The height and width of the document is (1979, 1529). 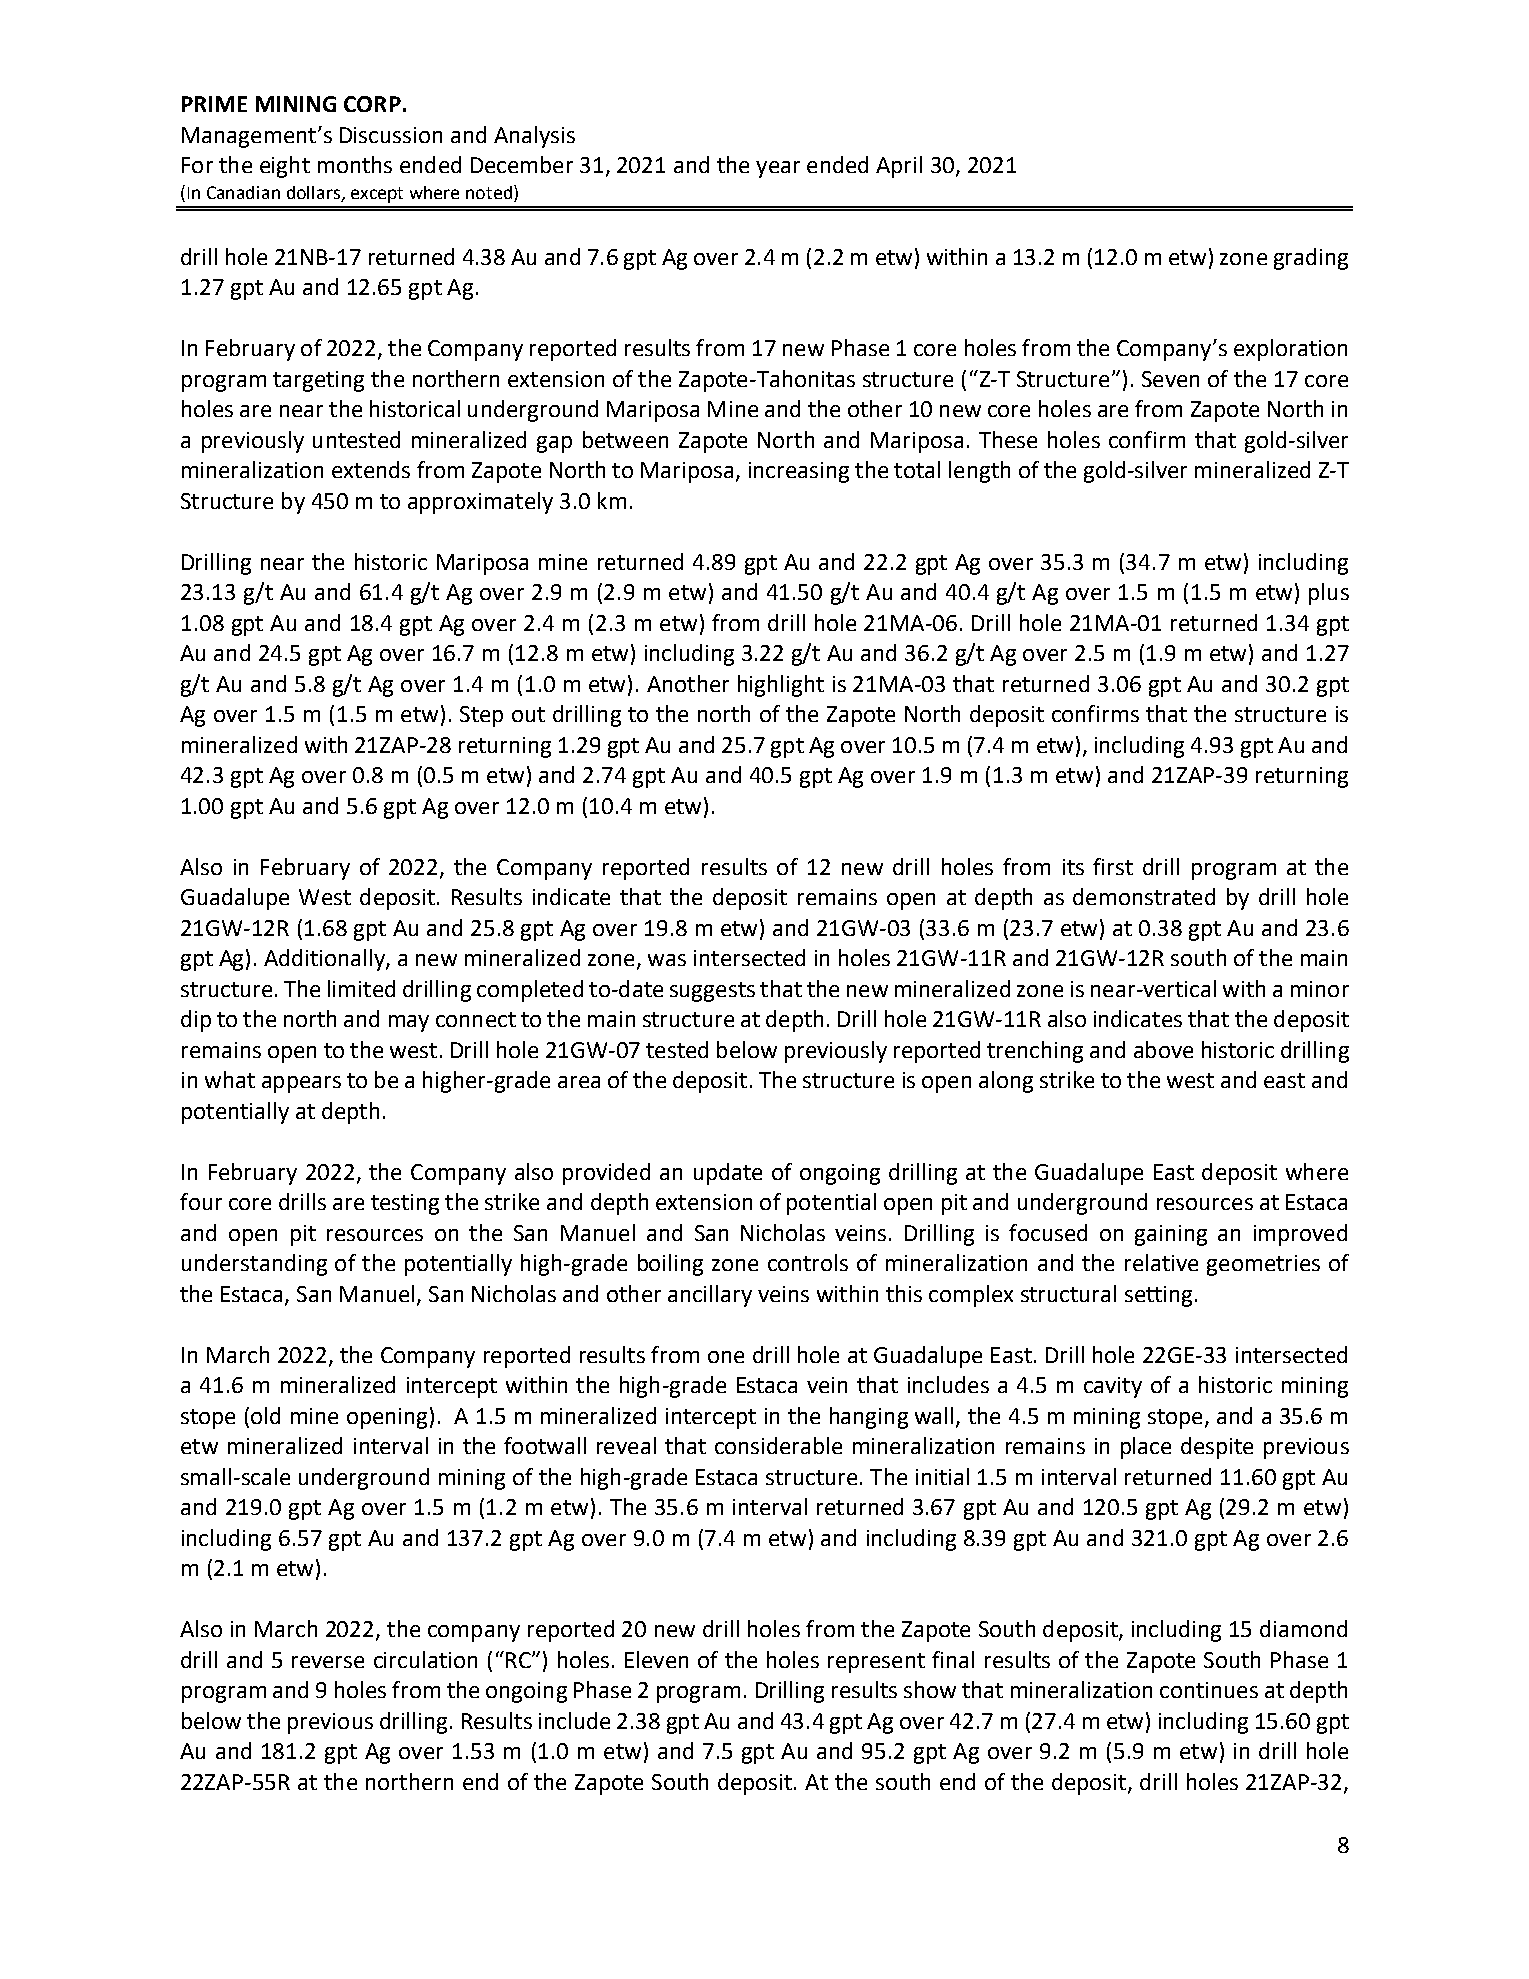 What do you see at coordinates (1311, 259) in the document?
I see `grading` at bounding box center [1311, 259].
